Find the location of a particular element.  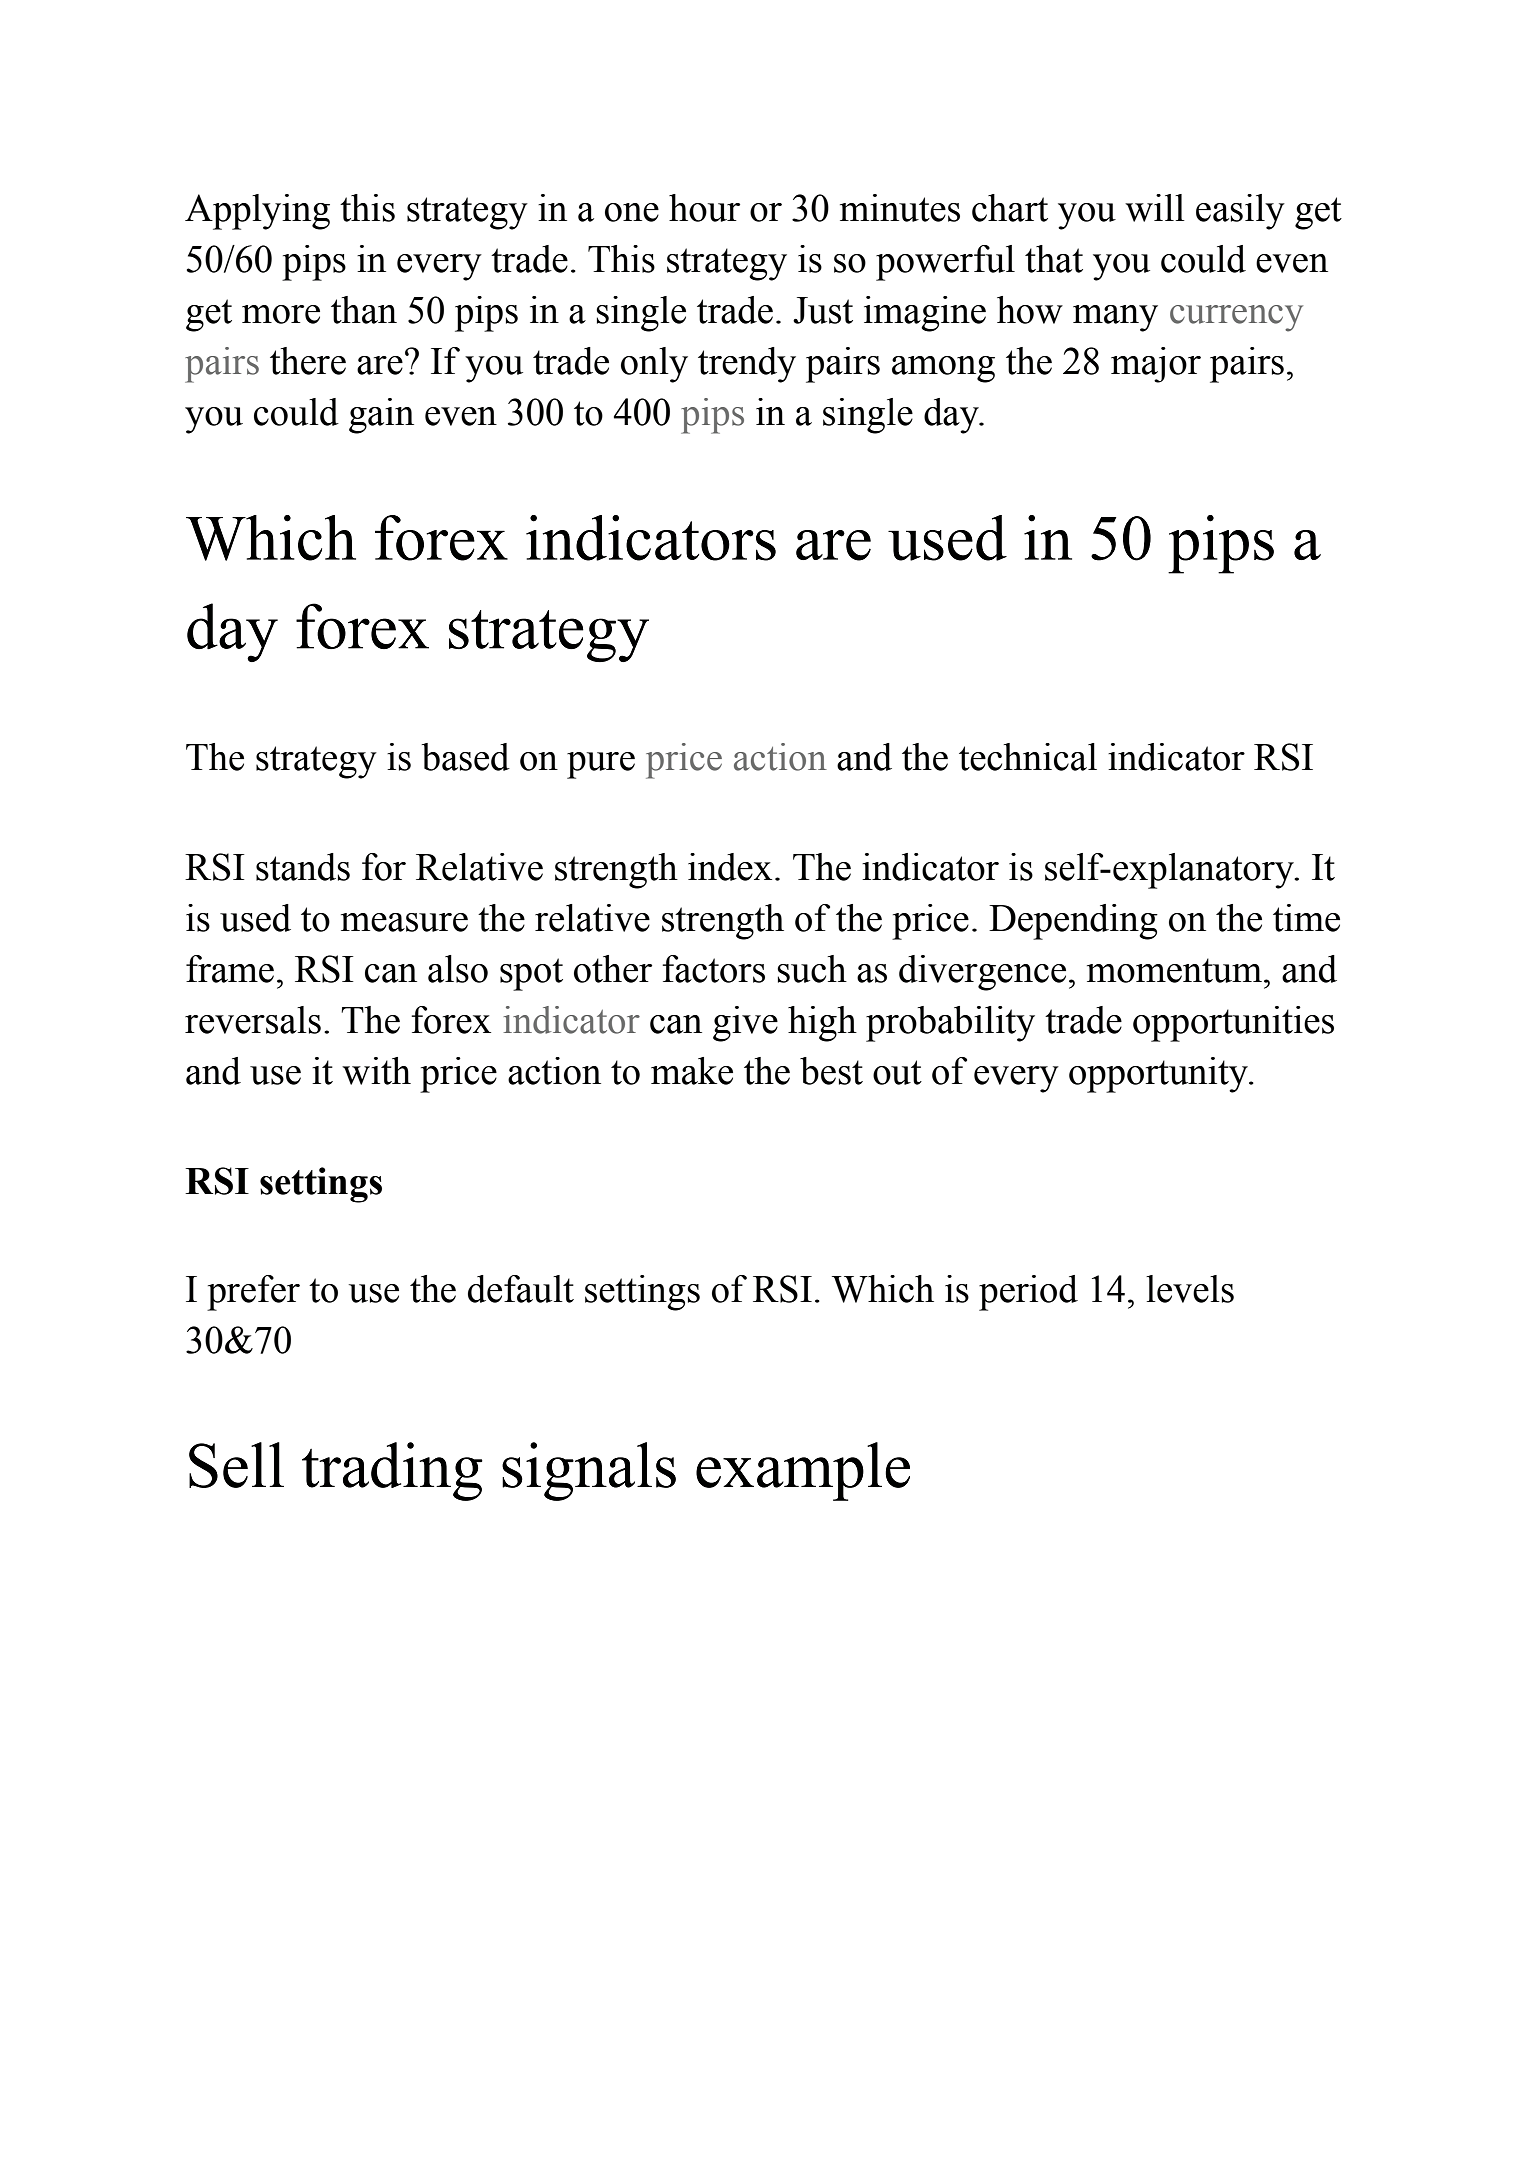

example is located at coordinates (803, 1471).
